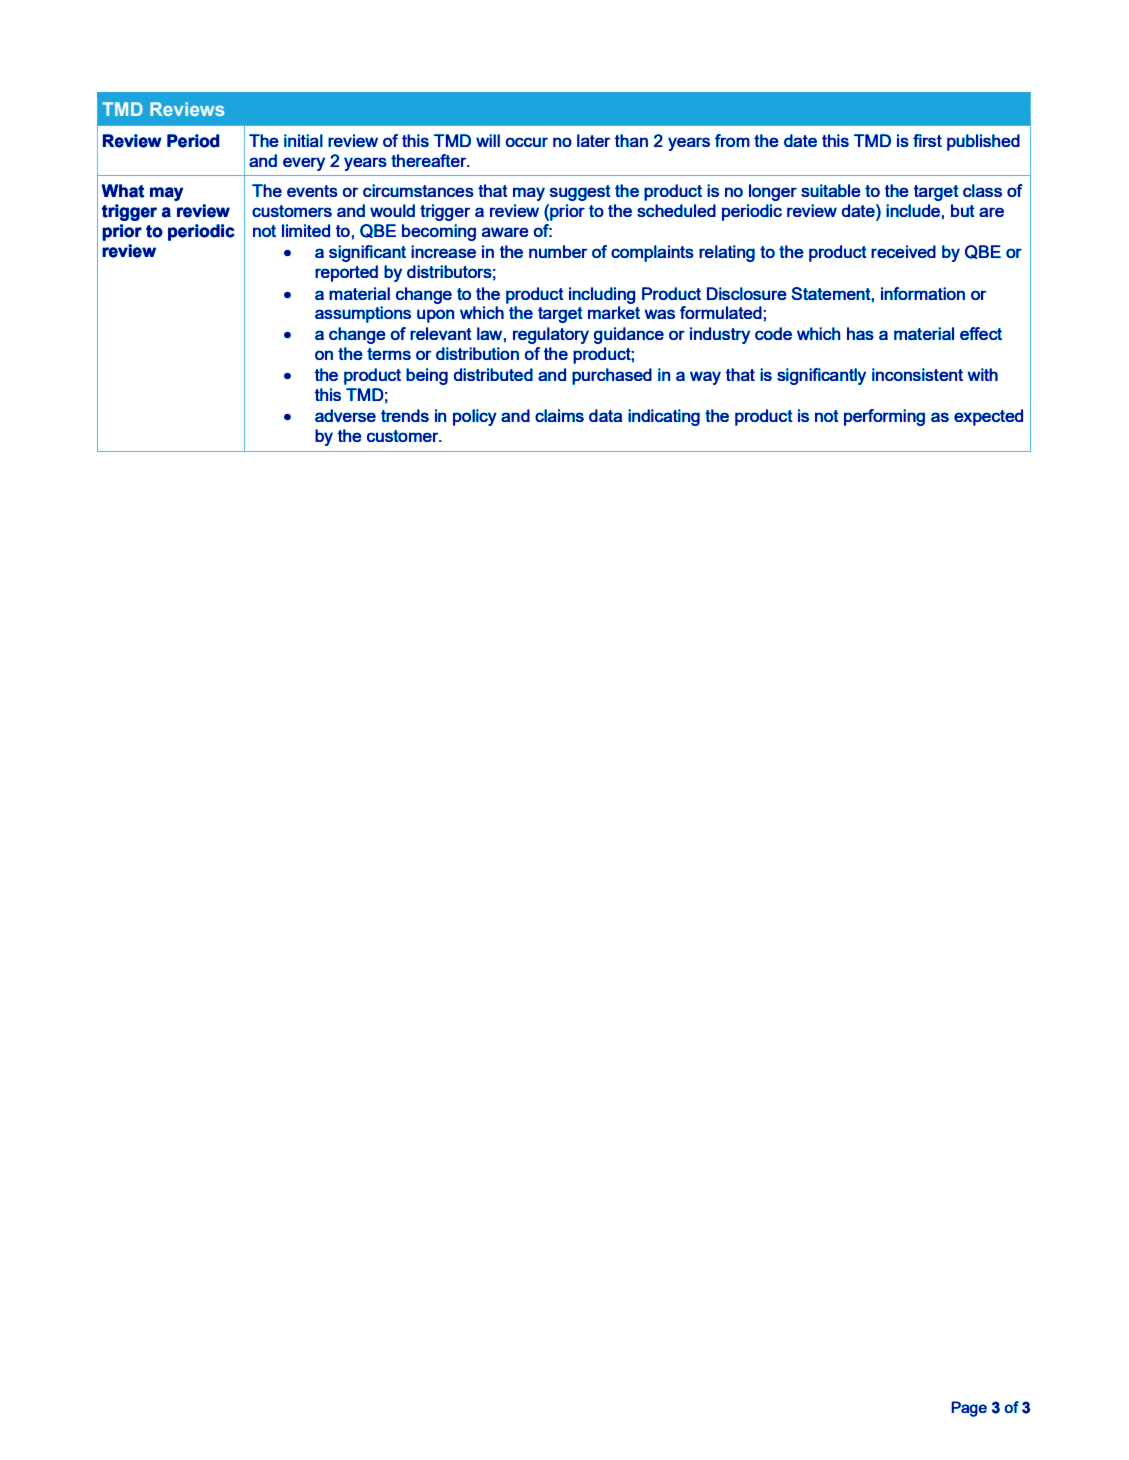  What do you see at coordinates (830, 190) in the screenshot?
I see `suitable` at bounding box center [830, 190].
